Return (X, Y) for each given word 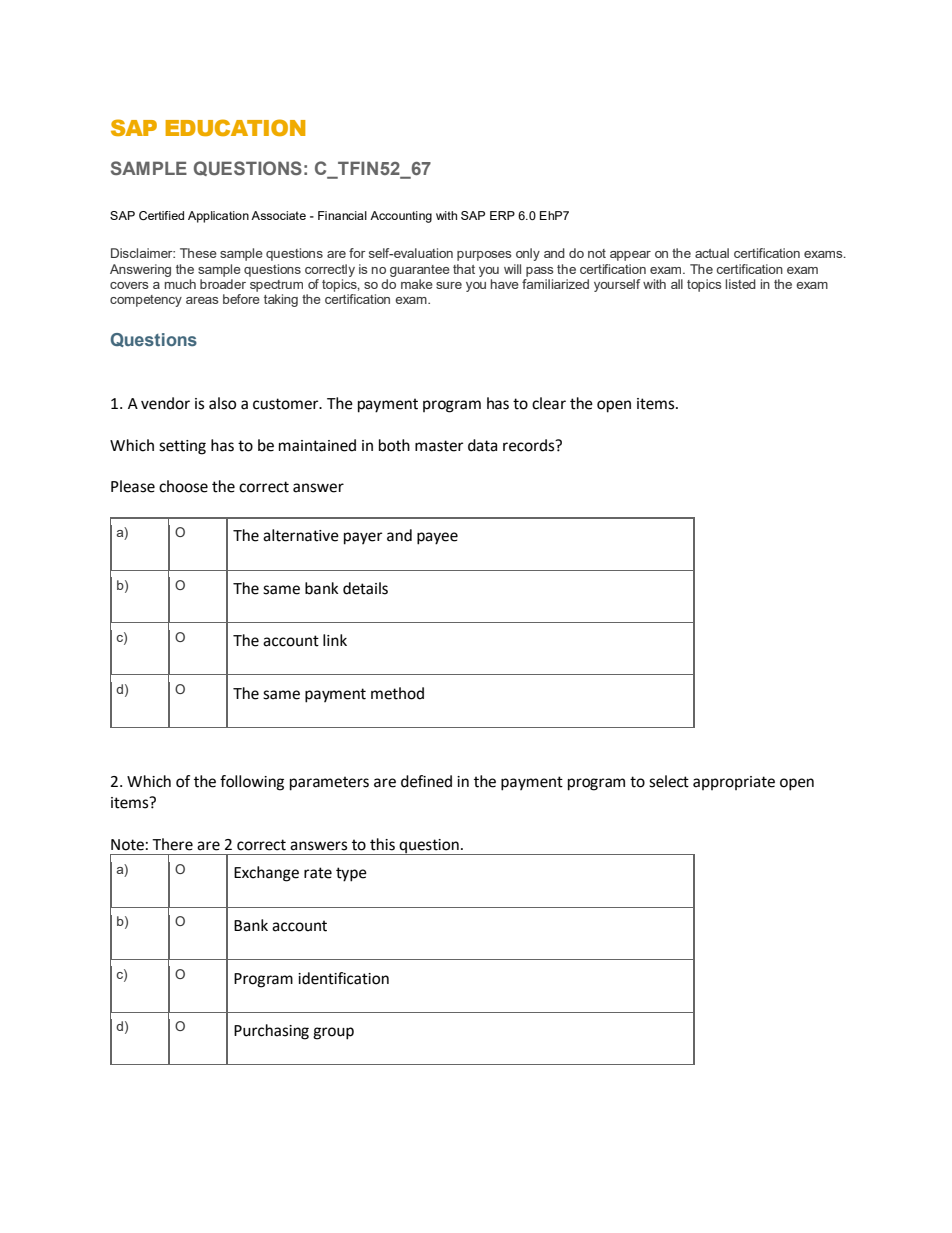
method (397, 693)
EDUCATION (235, 127)
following (252, 783)
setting (182, 447)
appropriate (734, 783)
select (669, 781)
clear (549, 403)
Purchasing (271, 1032)
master (439, 446)
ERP (502, 215)
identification (343, 978)
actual (712, 253)
